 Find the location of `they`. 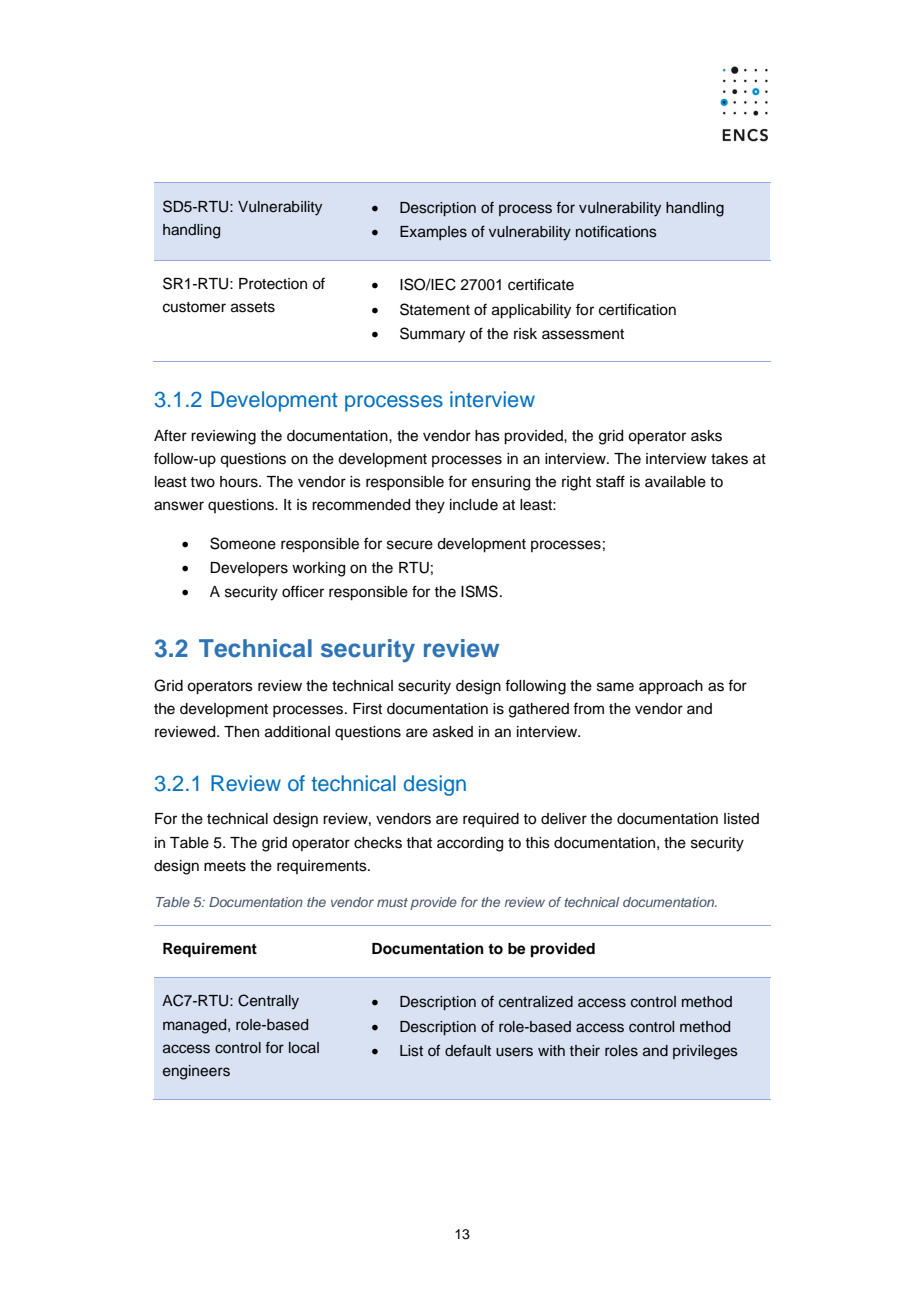

they is located at coordinates (430, 506).
